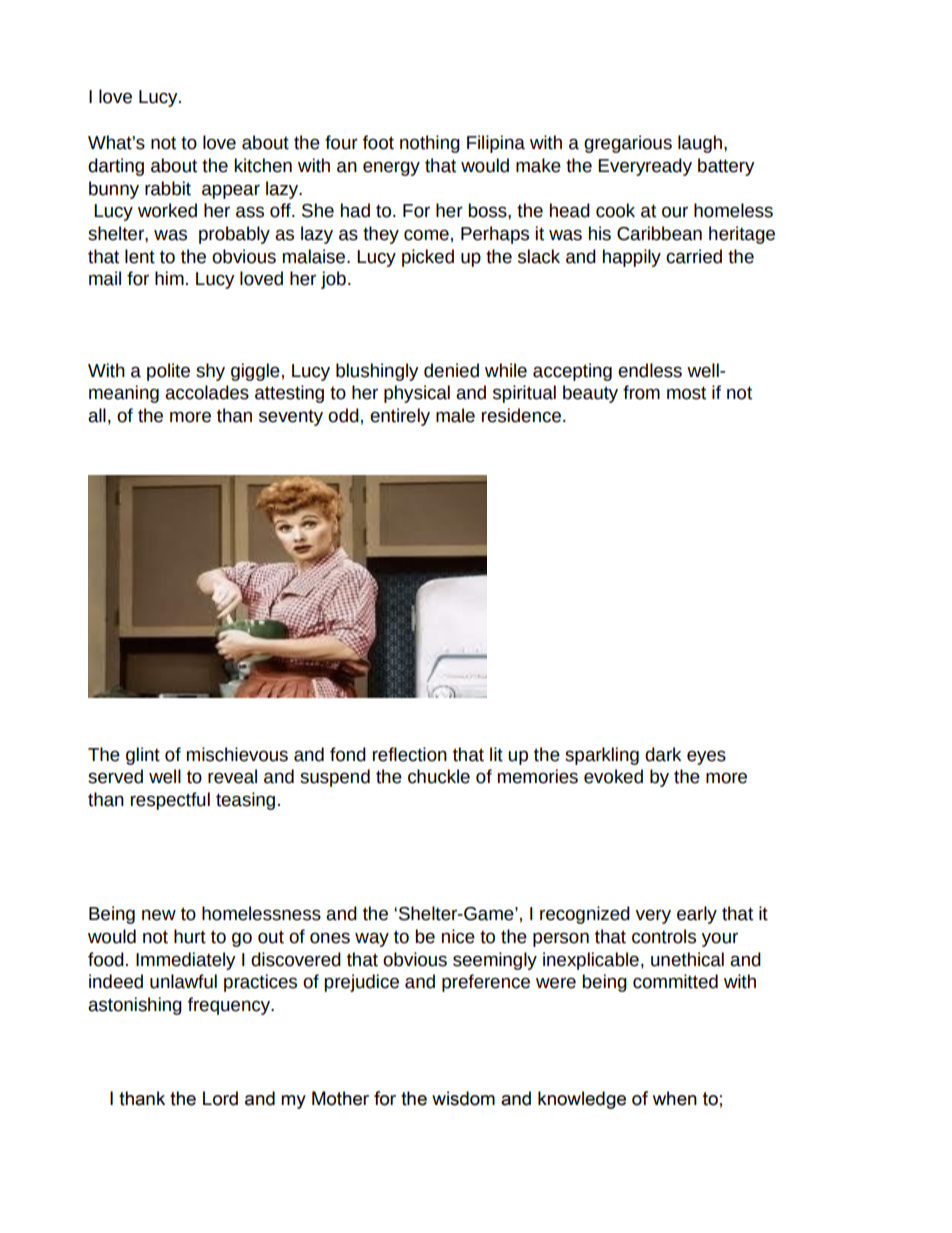 Image resolution: width=952 pixels, height=1233 pixels. Describe the element at coordinates (170, 801) in the image. I see `respectful` at that location.
